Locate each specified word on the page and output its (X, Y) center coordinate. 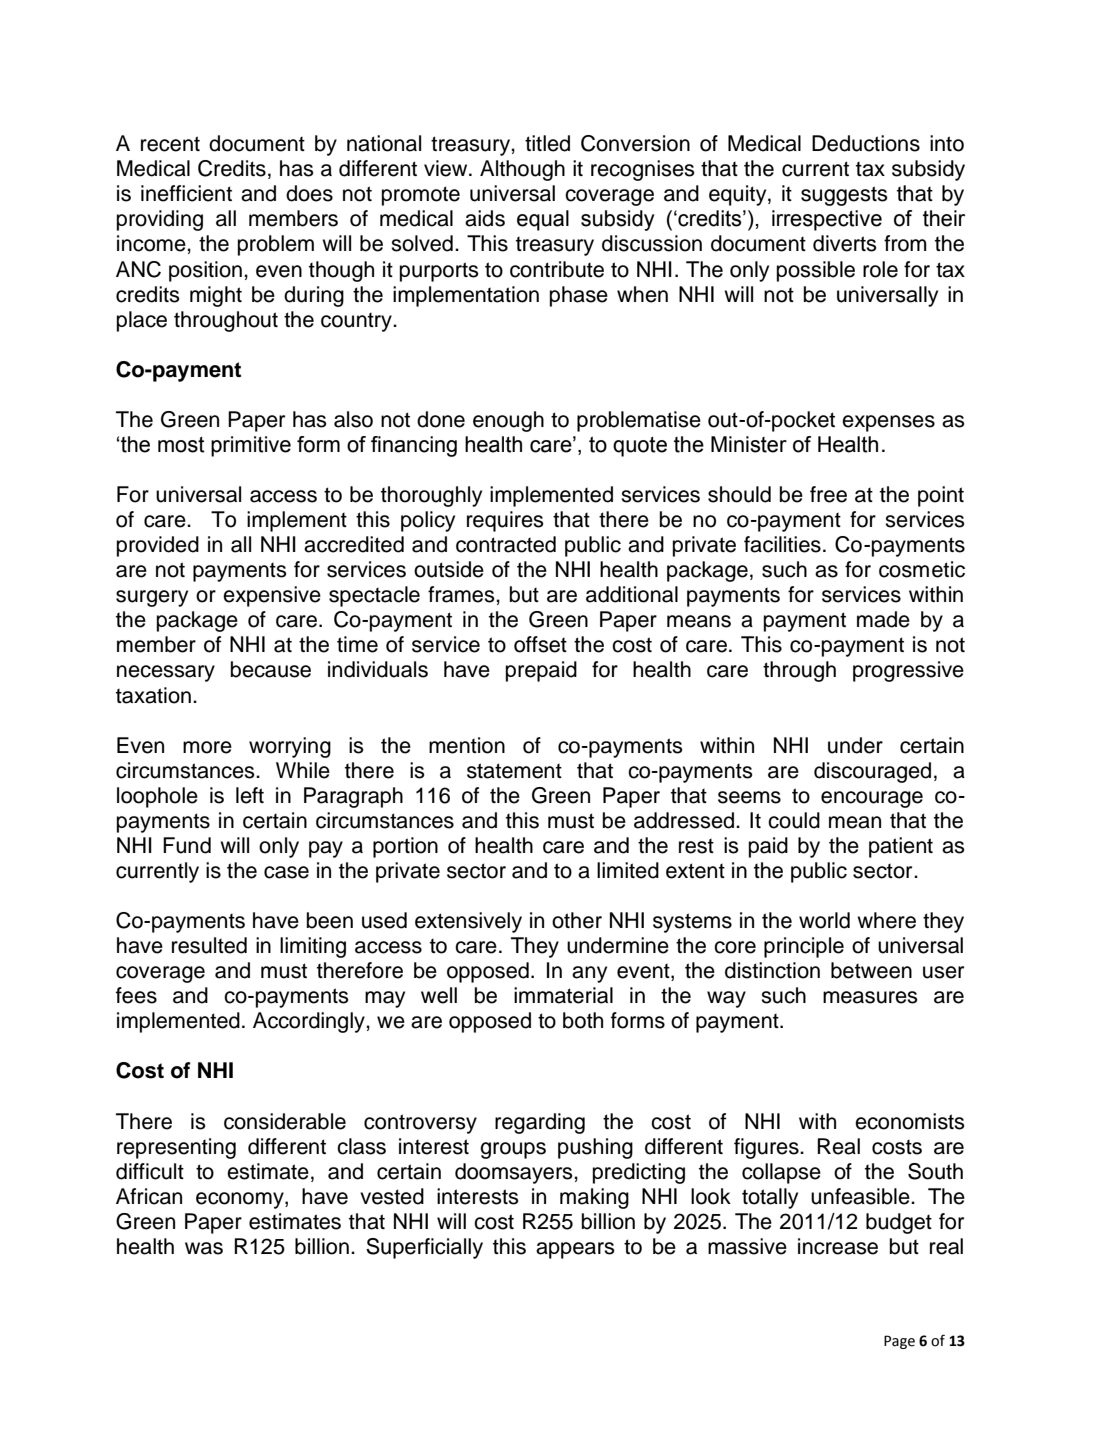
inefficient (186, 193)
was (204, 1248)
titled (547, 143)
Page (899, 1342)
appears (575, 1250)
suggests (844, 196)
